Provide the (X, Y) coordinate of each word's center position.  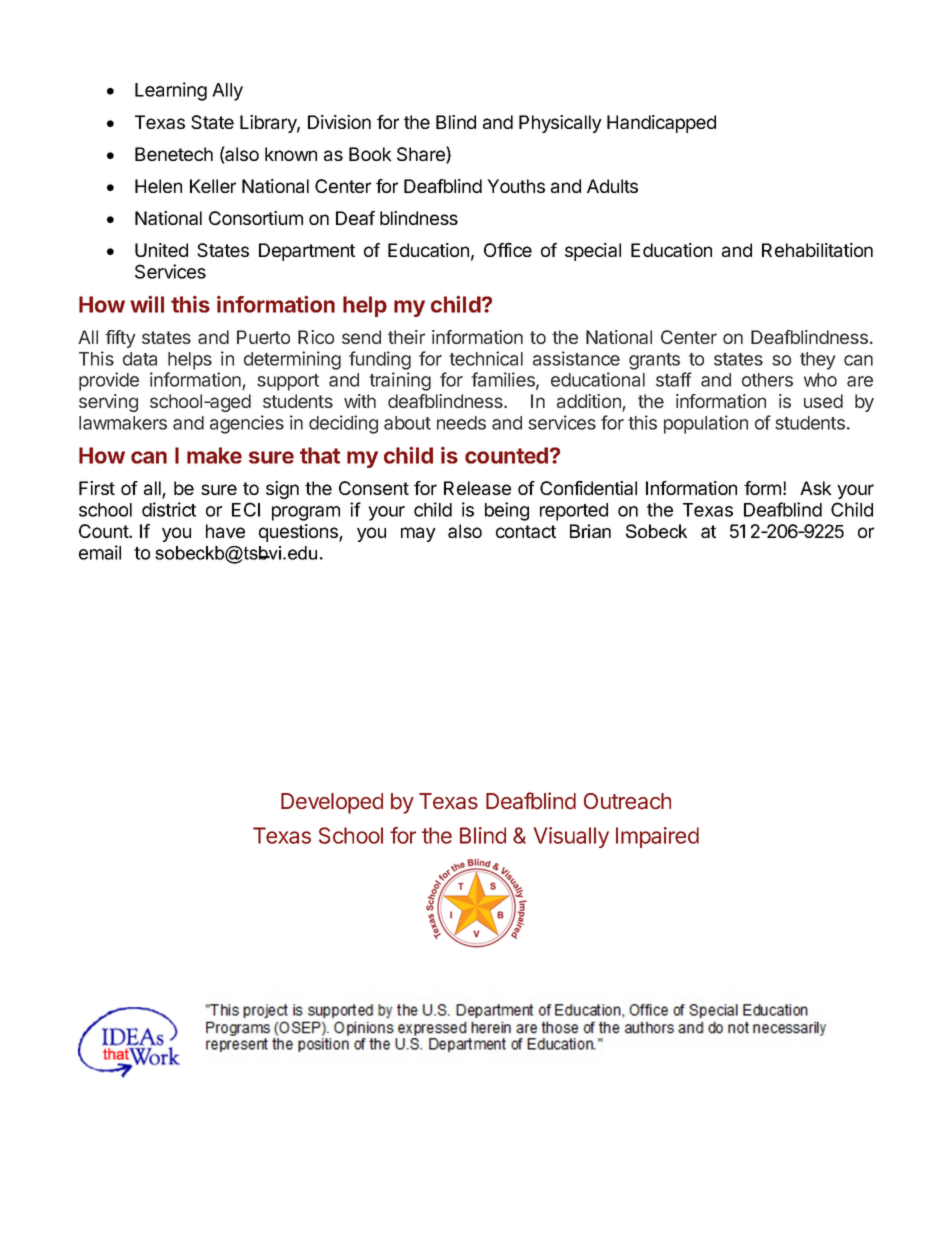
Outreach (627, 801)
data (140, 359)
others (767, 380)
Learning (171, 91)
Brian (590, 531)
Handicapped (661, 124)
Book (370, 154)
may (418, 534)
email (100, 552)
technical (486, 358)
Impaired (657, 837)
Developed (332, 803)
